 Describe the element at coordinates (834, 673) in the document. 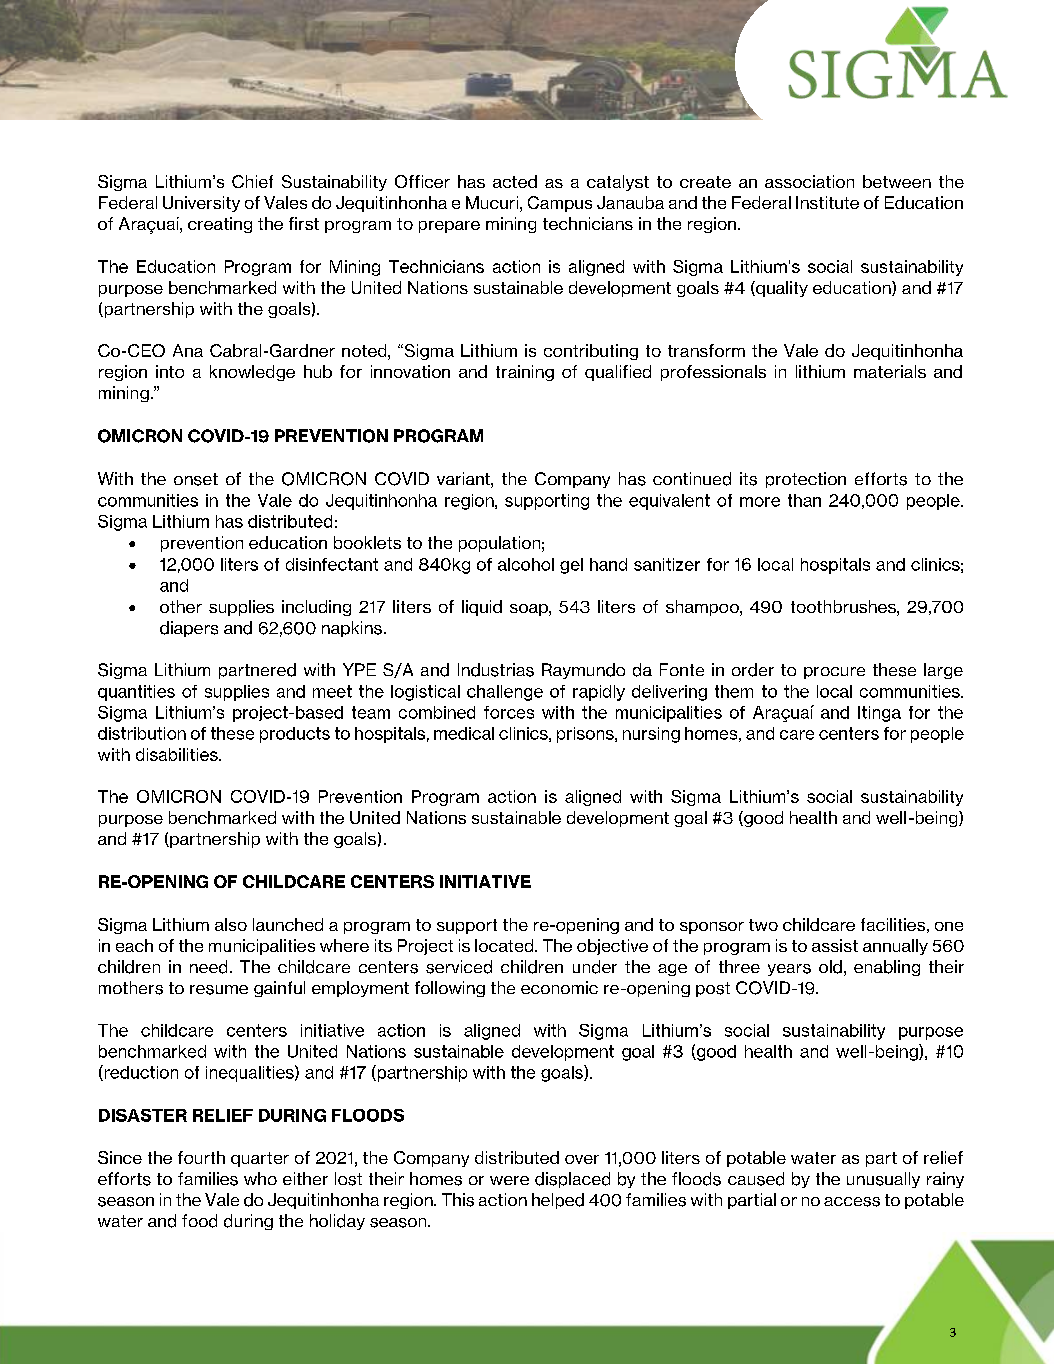

I see `procure` at that location.
